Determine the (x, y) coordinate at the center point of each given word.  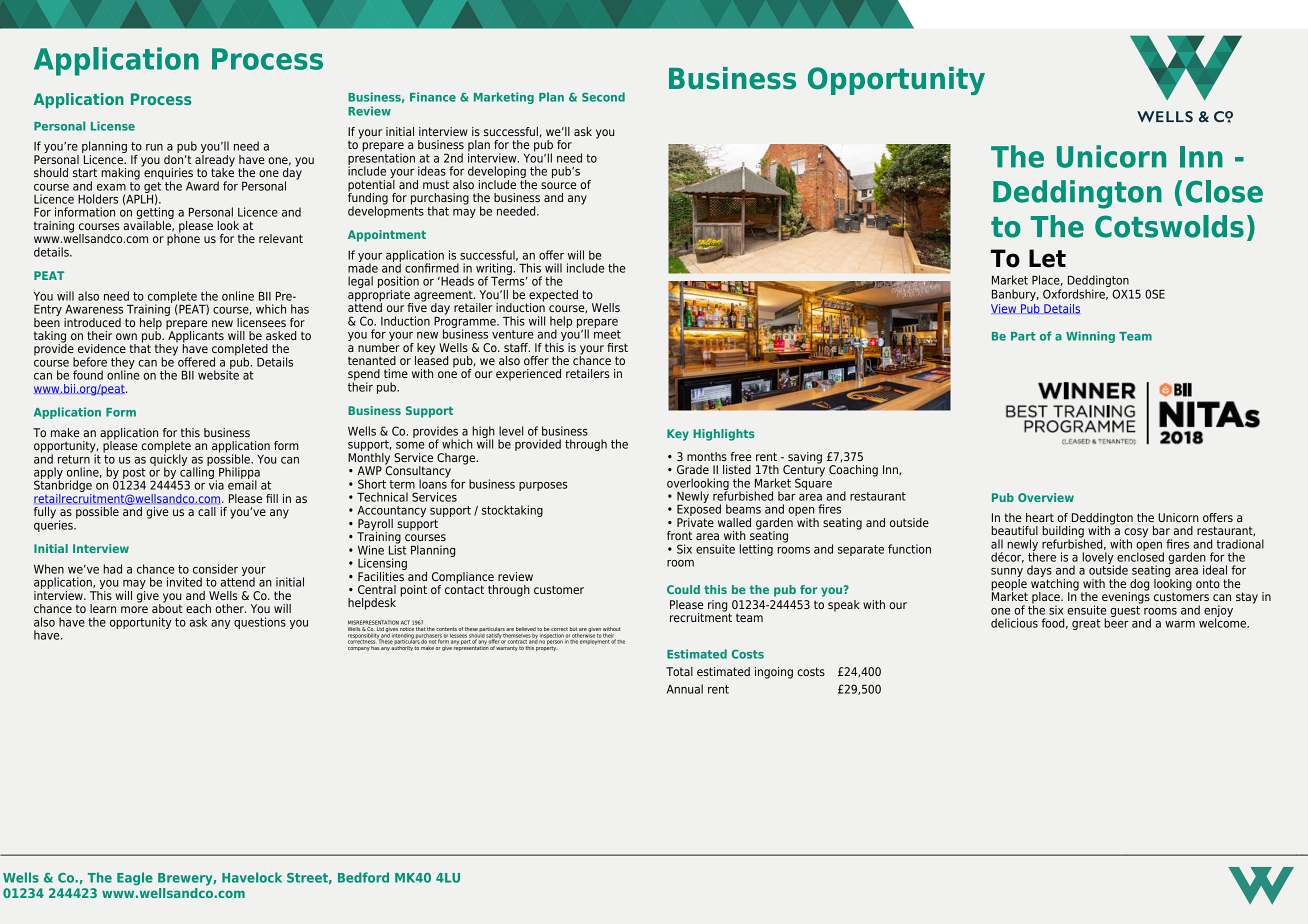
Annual (685, 689)
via (216, 484)
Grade (693, 469)
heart (1040, 517)
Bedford (363, 877)
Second (603, 97)
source (559, 185)
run (154, 147)
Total (679, 671)
